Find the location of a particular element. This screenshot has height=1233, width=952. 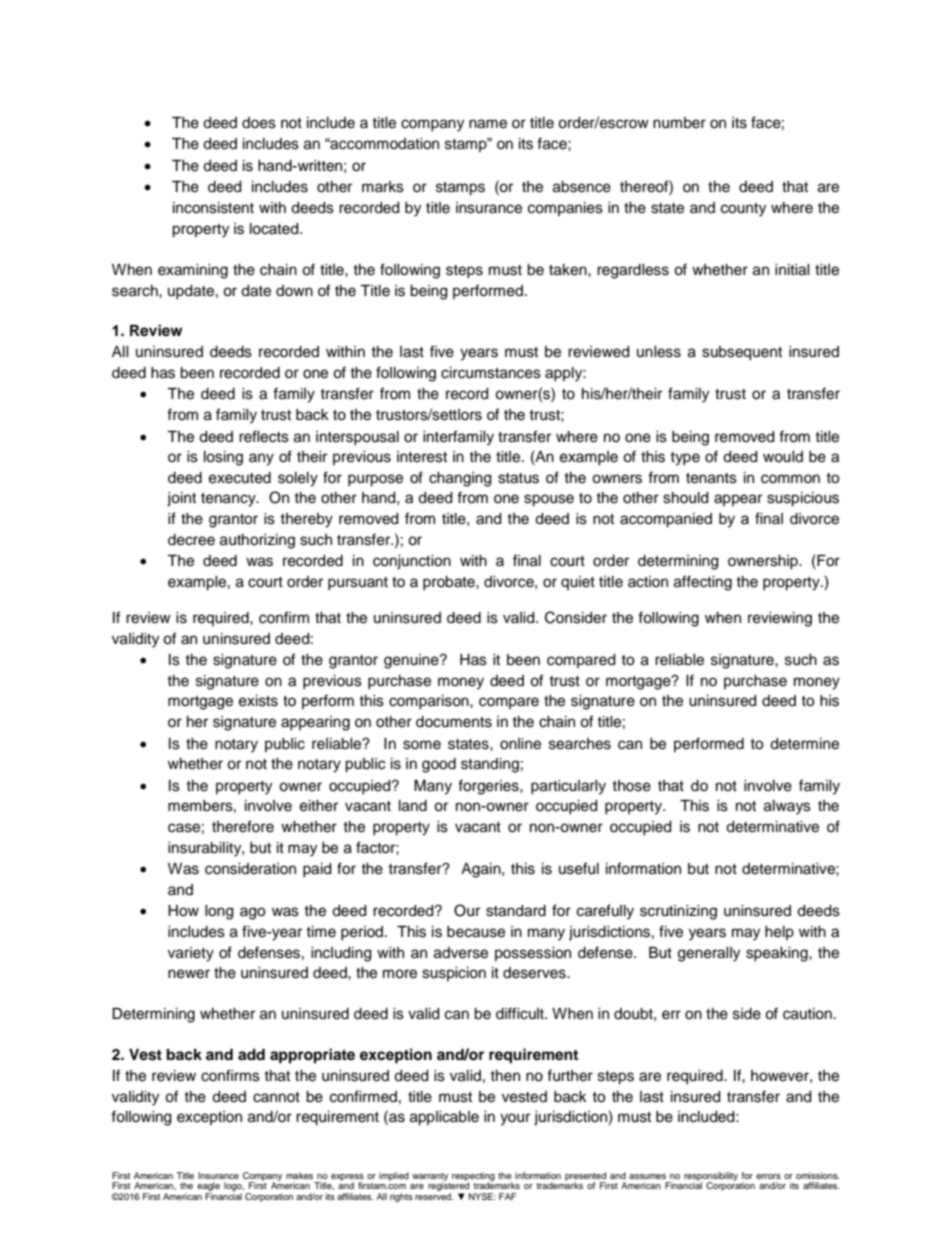

affecting is located at coordinates (703, 583).
